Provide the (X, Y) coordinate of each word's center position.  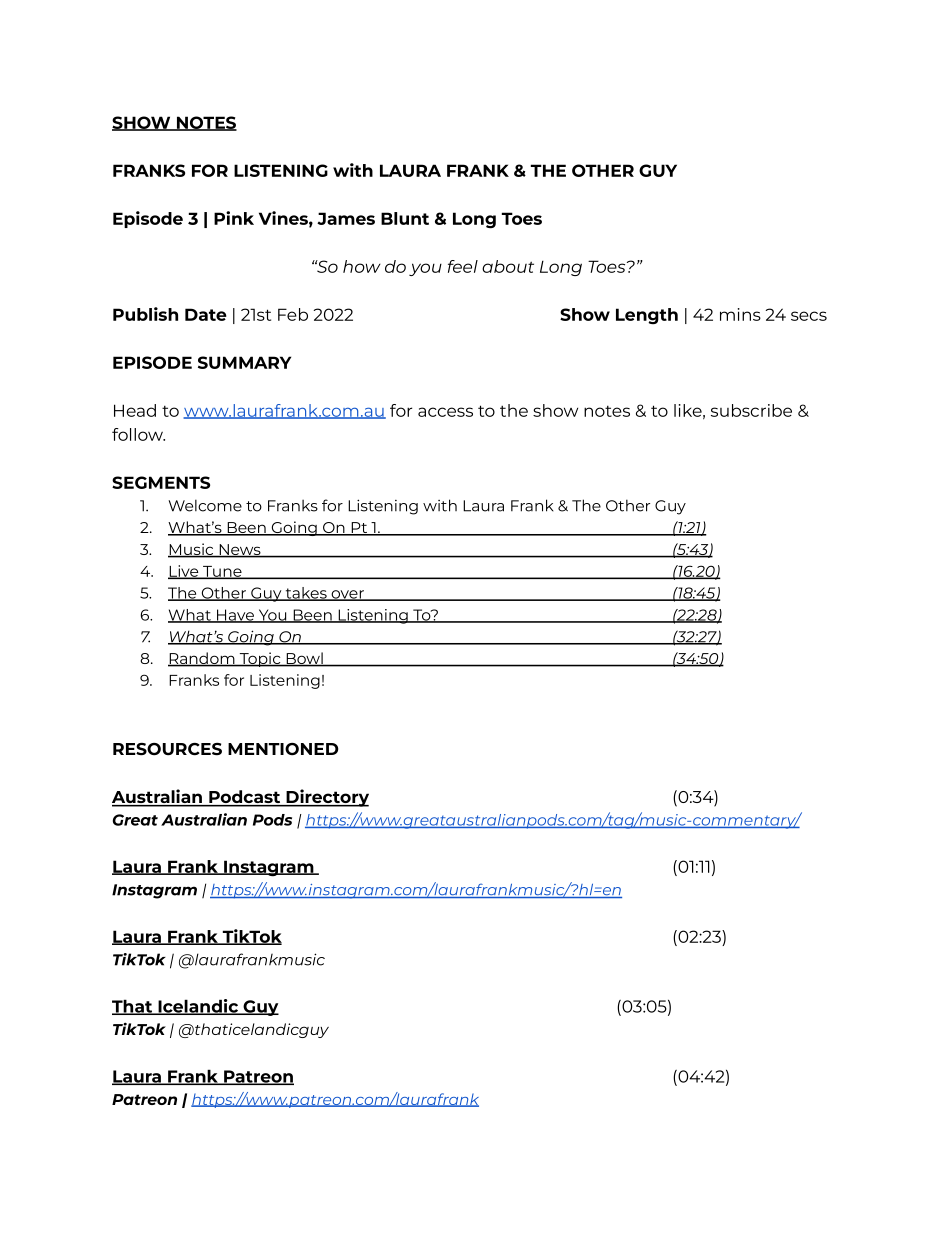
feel (463, 266)
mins (740, 314)
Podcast (245, 798)
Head (135, 410)
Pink (234, 218)
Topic (260, 659)
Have (235, 616)
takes (306, 594)
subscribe (751, 410)
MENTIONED (283, 749)
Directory (326, 798)
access (445, 412)
